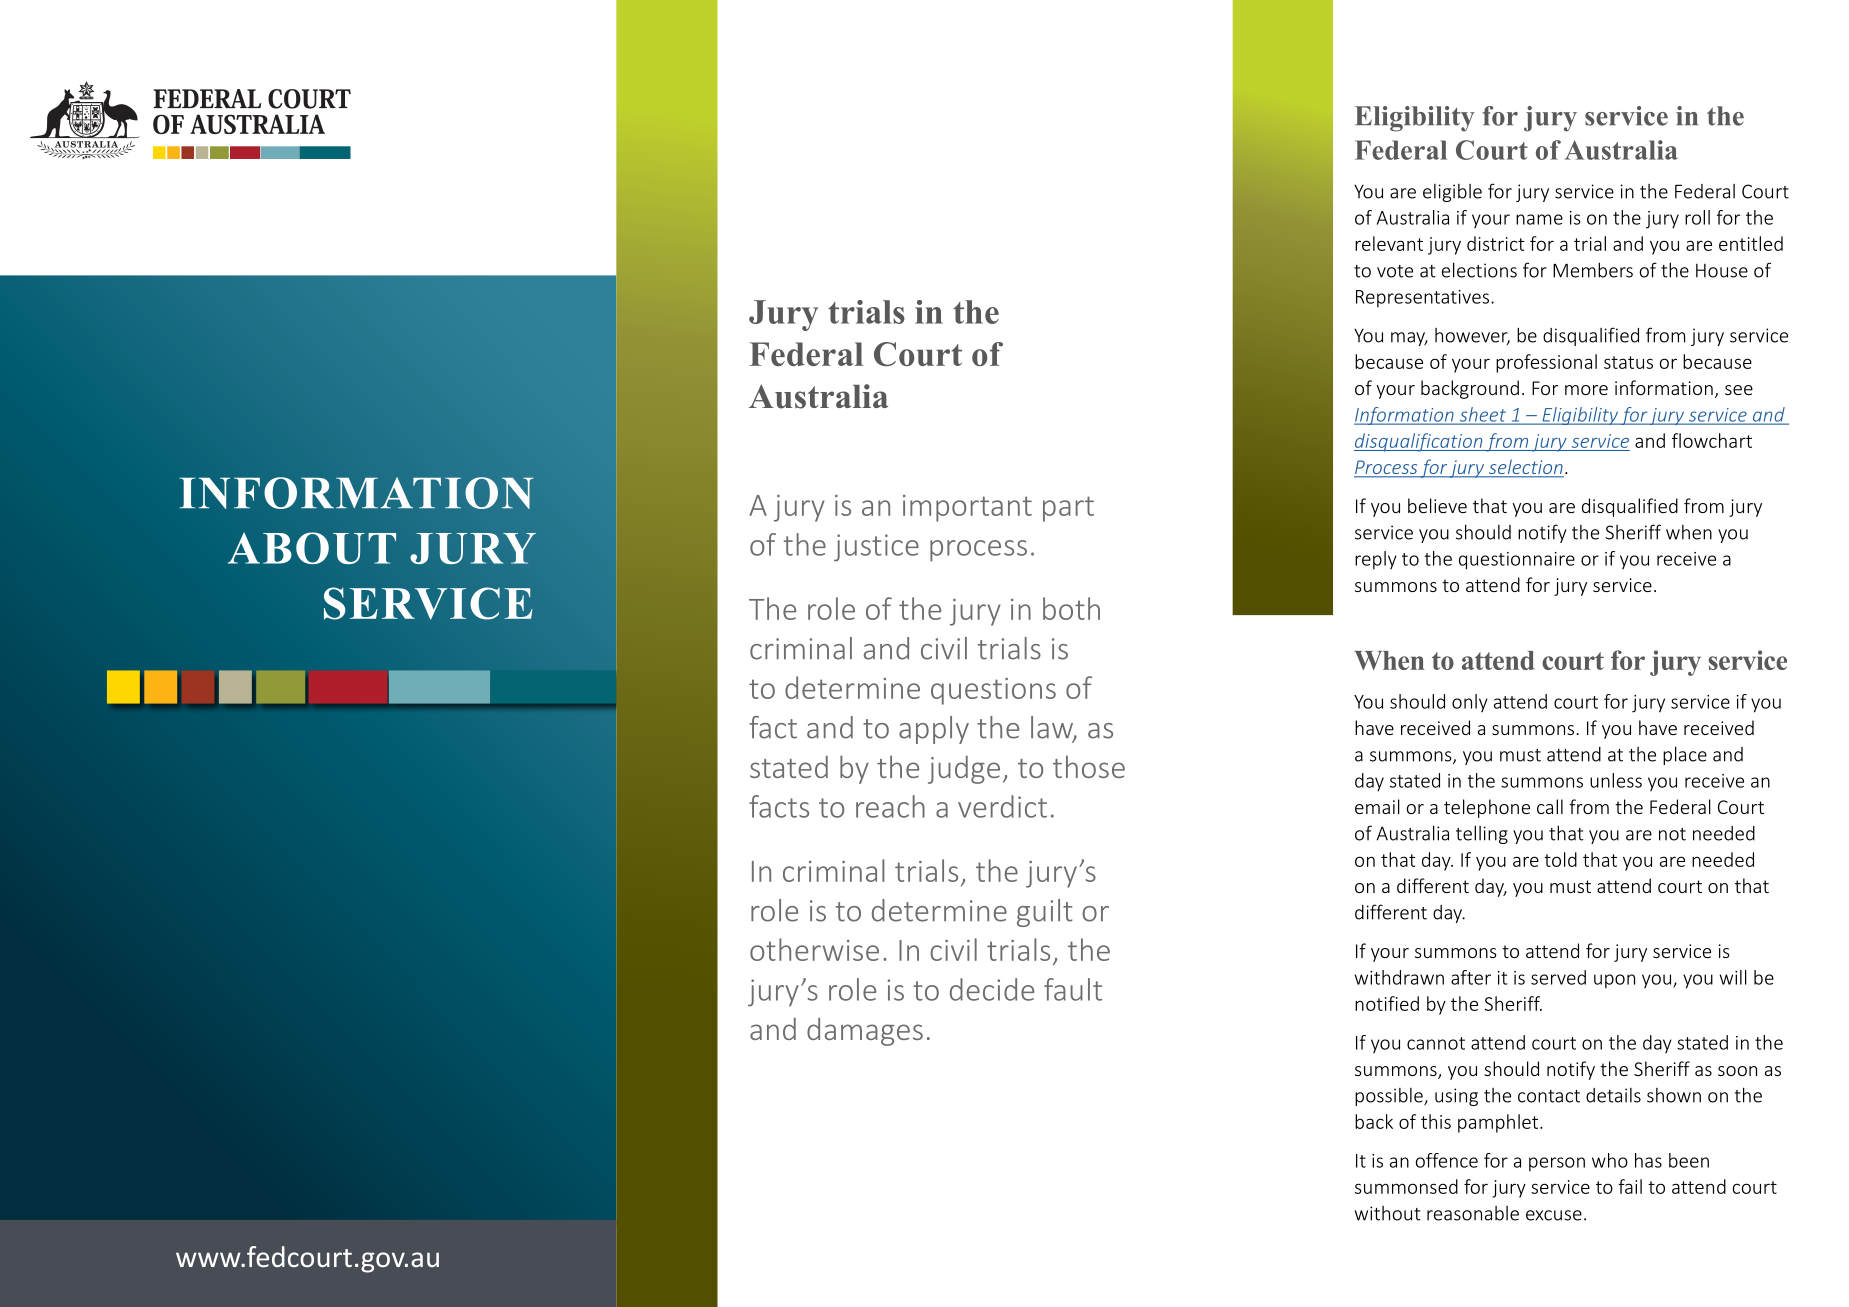  What do you see at coordinates (1395, 271) in the image?
I see `vote` at bounding box center [1395, 271].
